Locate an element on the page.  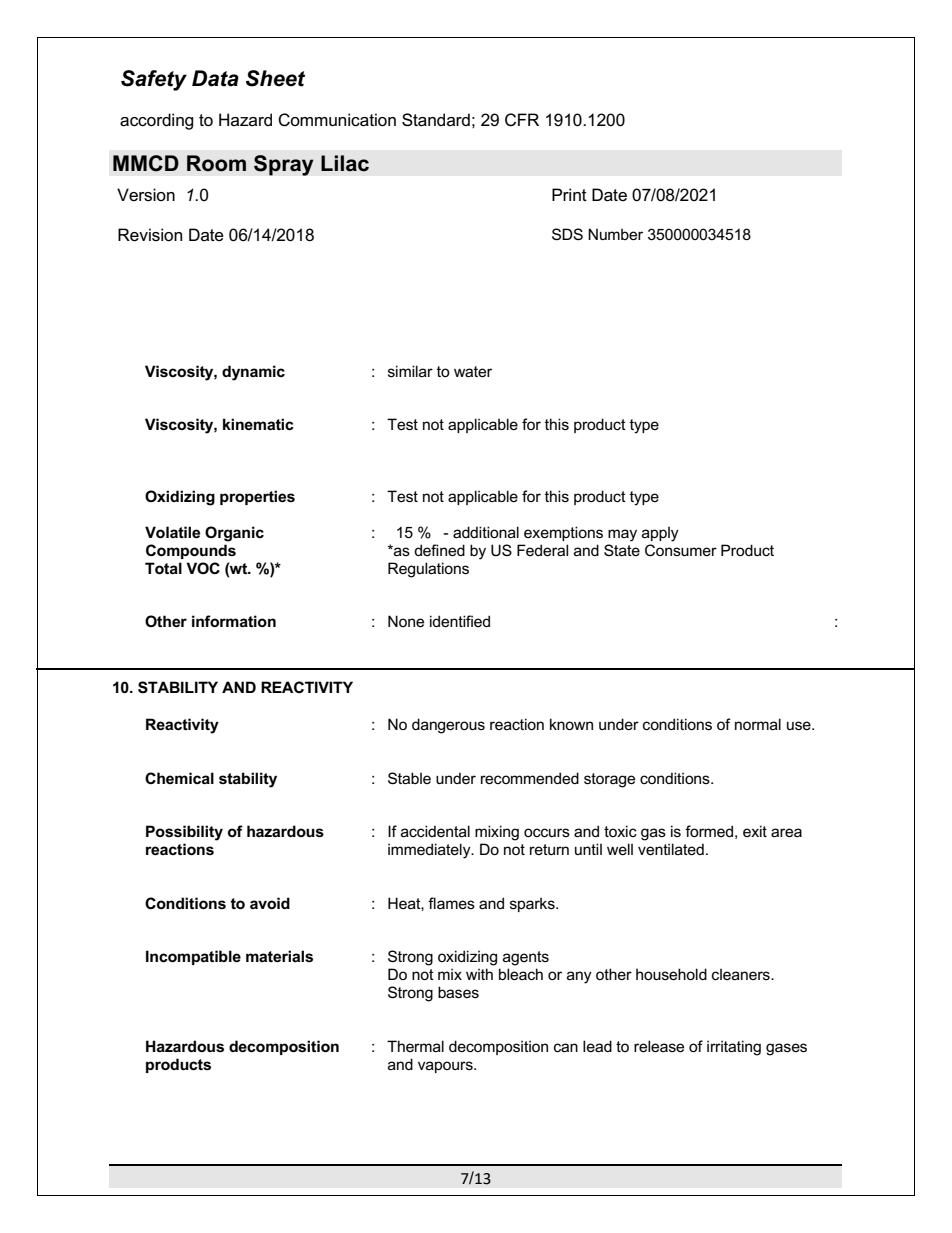
water is located at coordinates (473, 371).
